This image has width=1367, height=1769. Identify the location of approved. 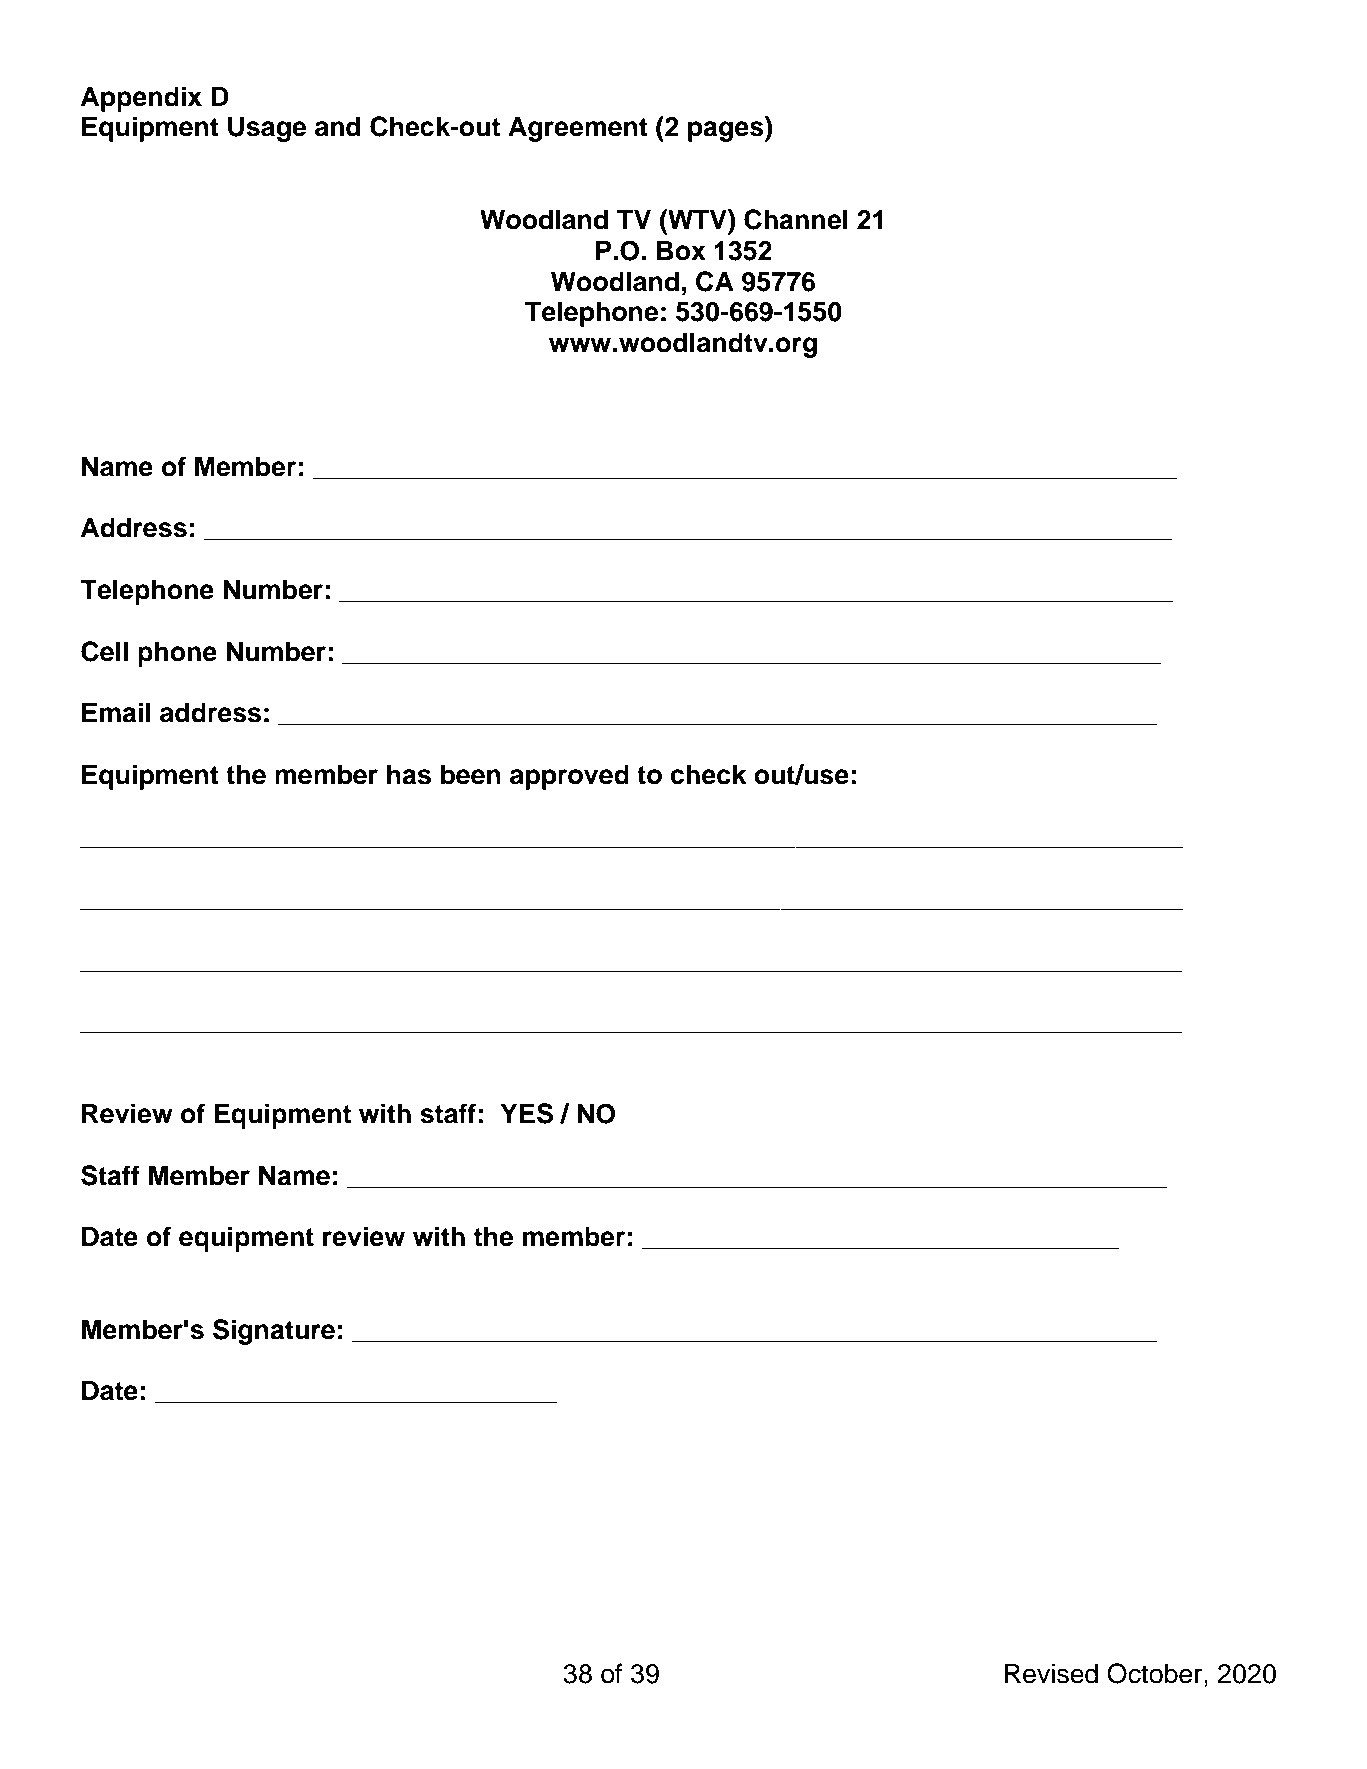
(569, 777).
